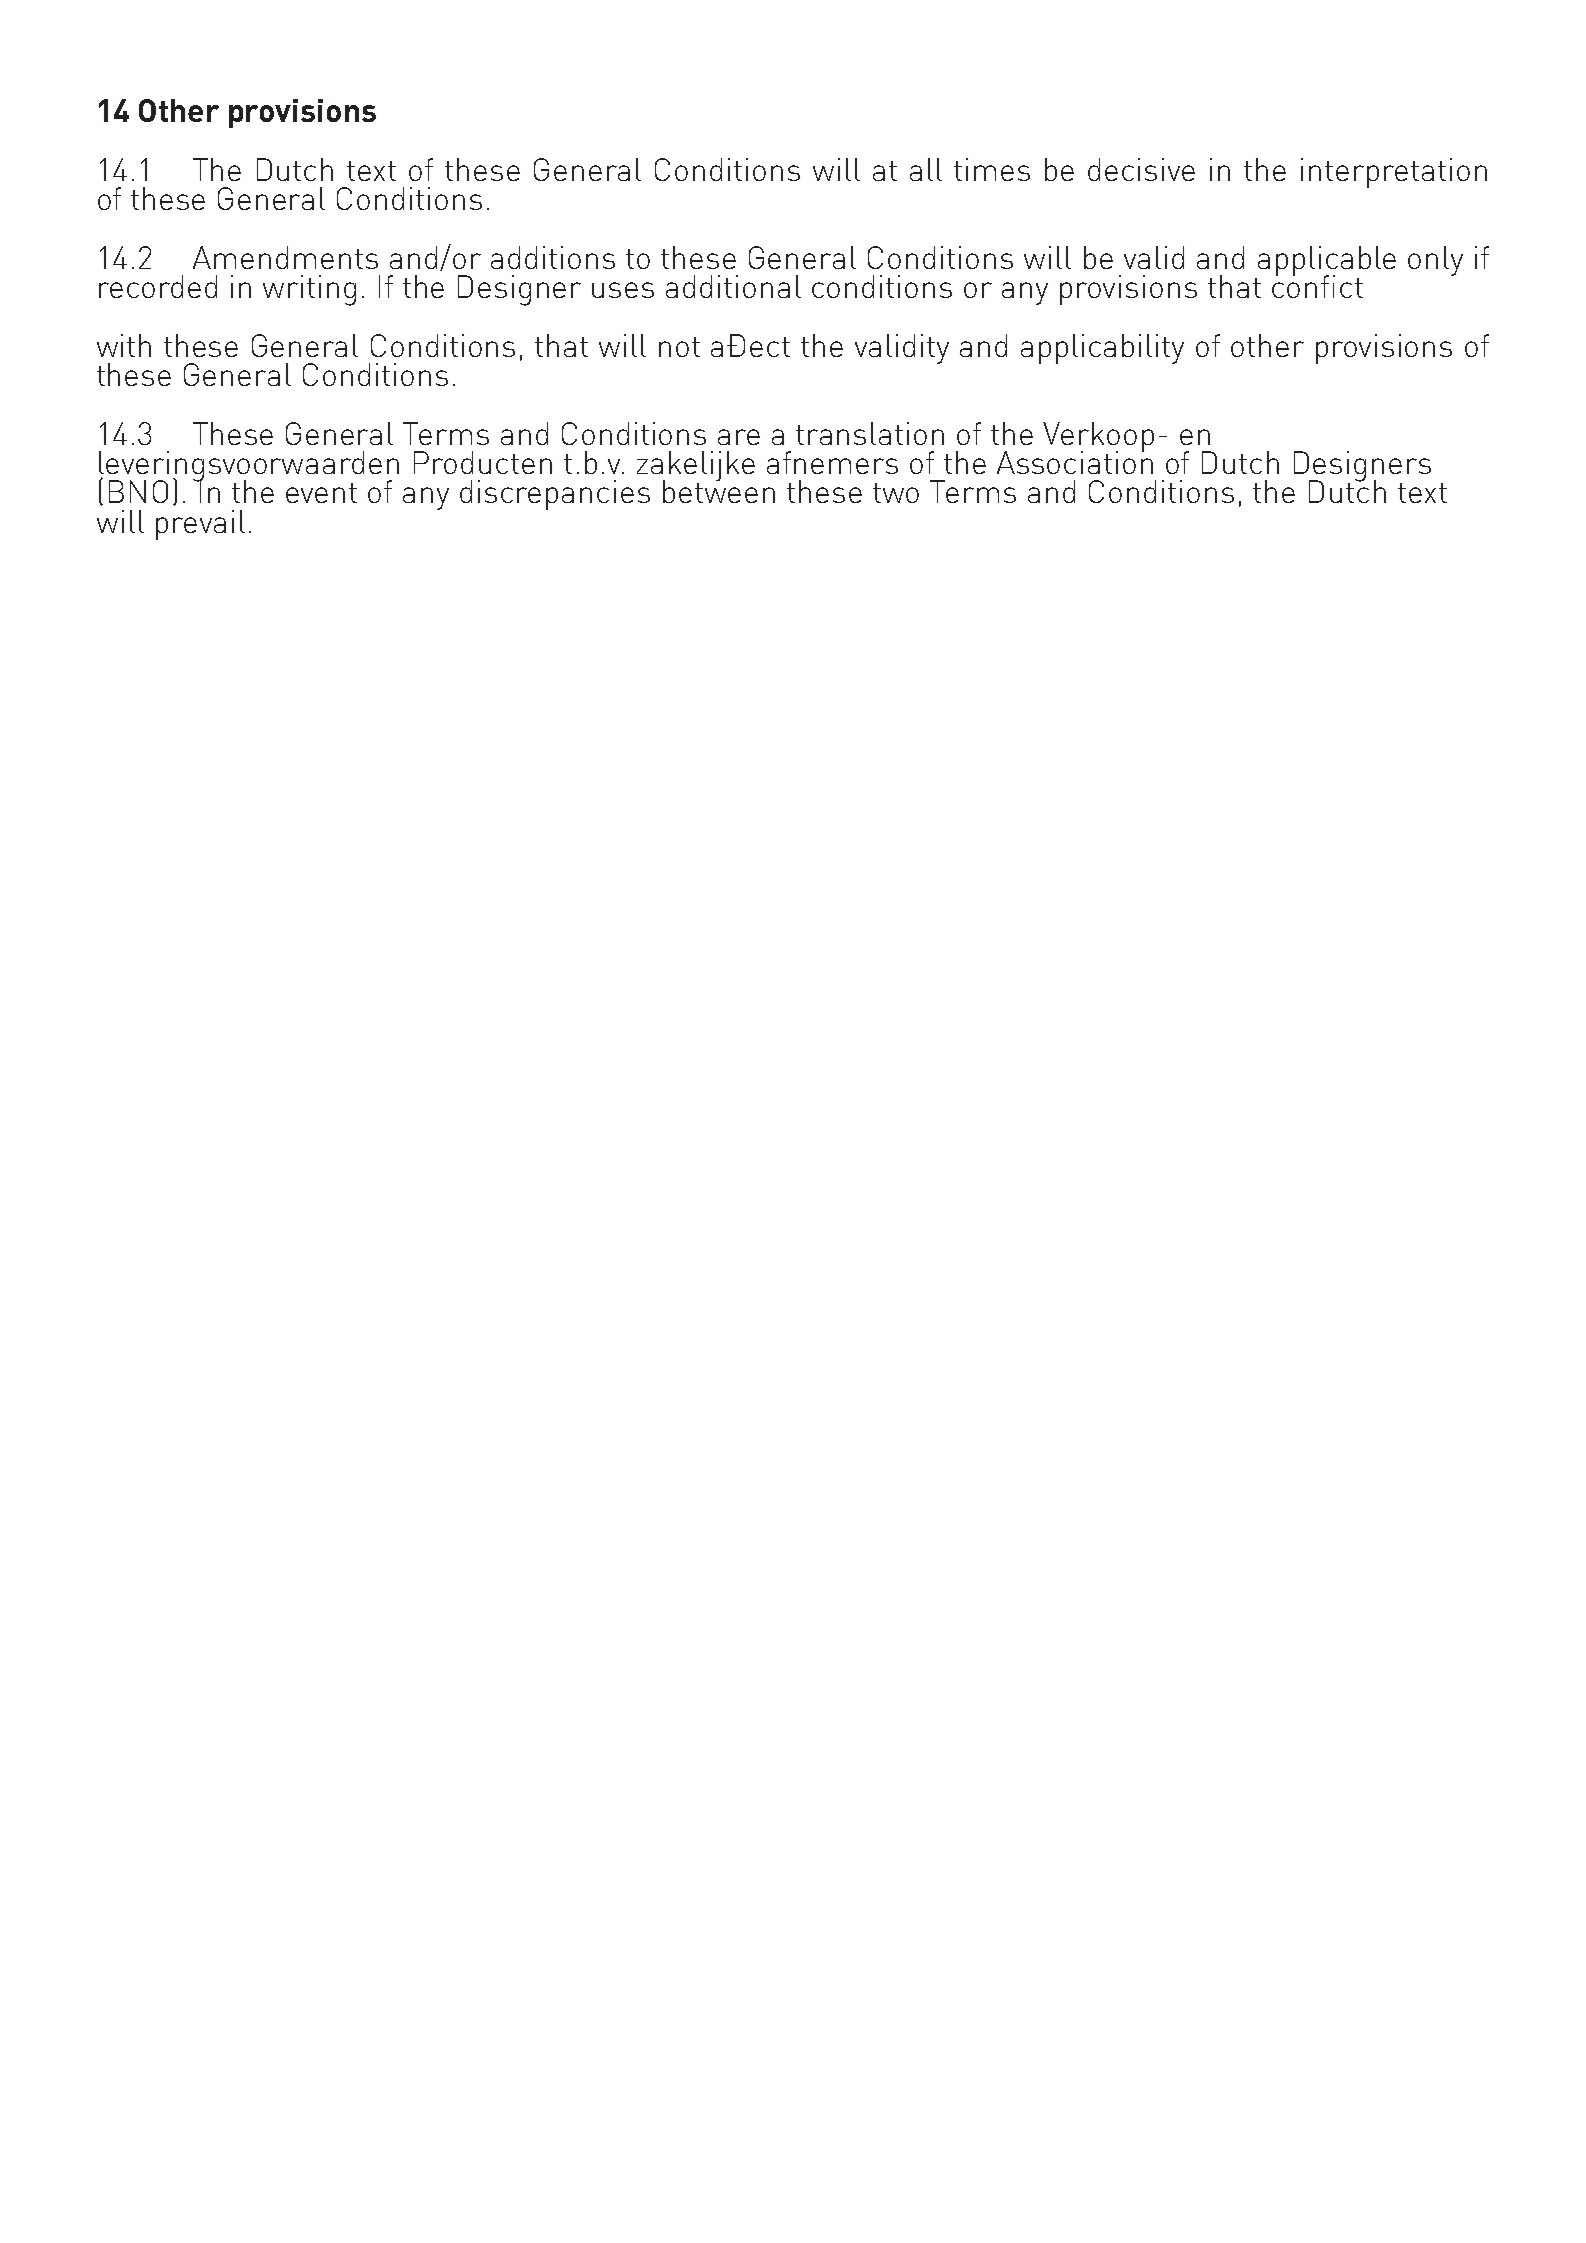 The height and width of the page is (2243, 1586). I want to click on applicable, so click(1325, 262).
